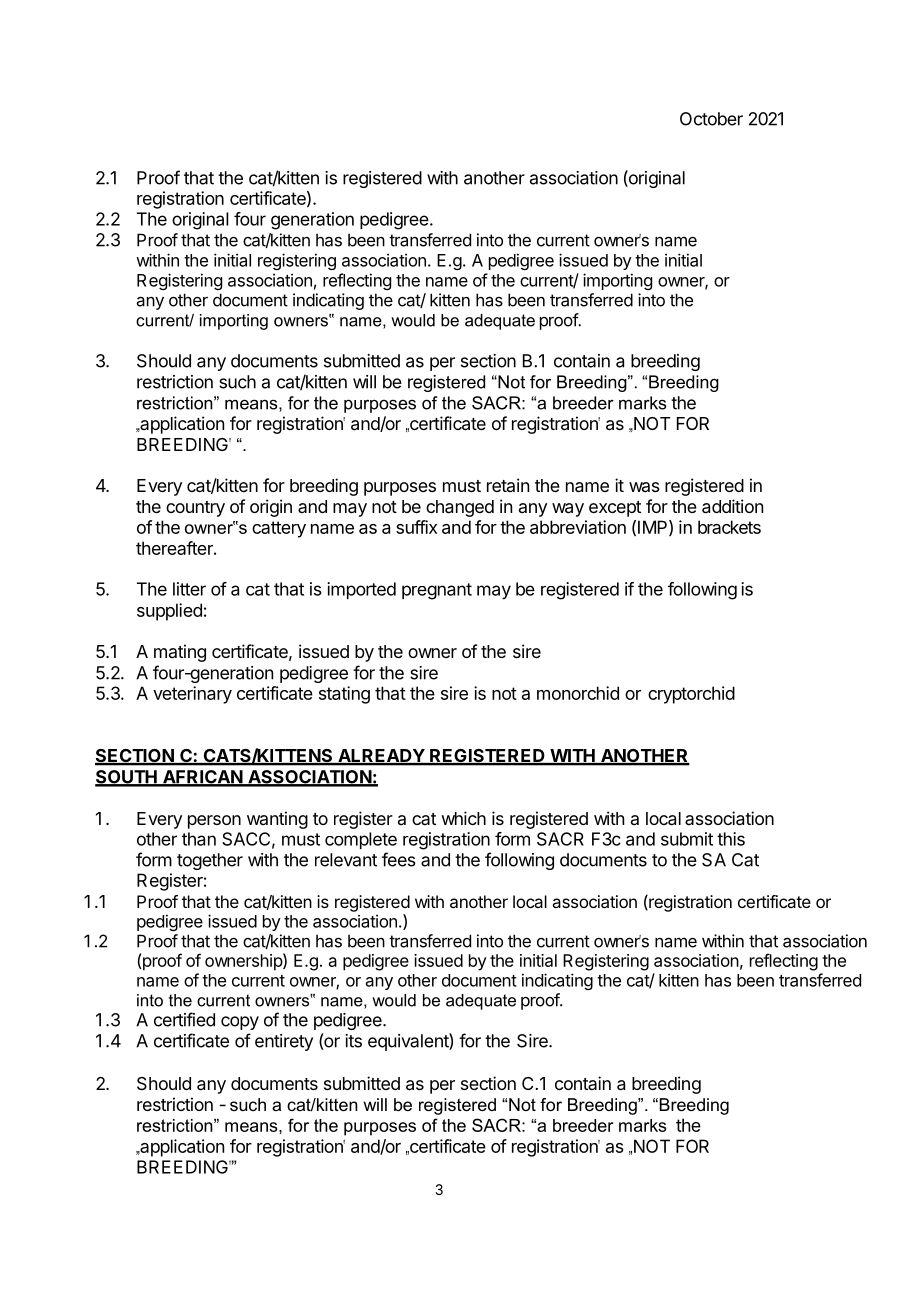 The width and height of the screenshot is (924, 1309). Describe the element at coordinates (460, 508) in the screenshot. I see `changed` at that location.
